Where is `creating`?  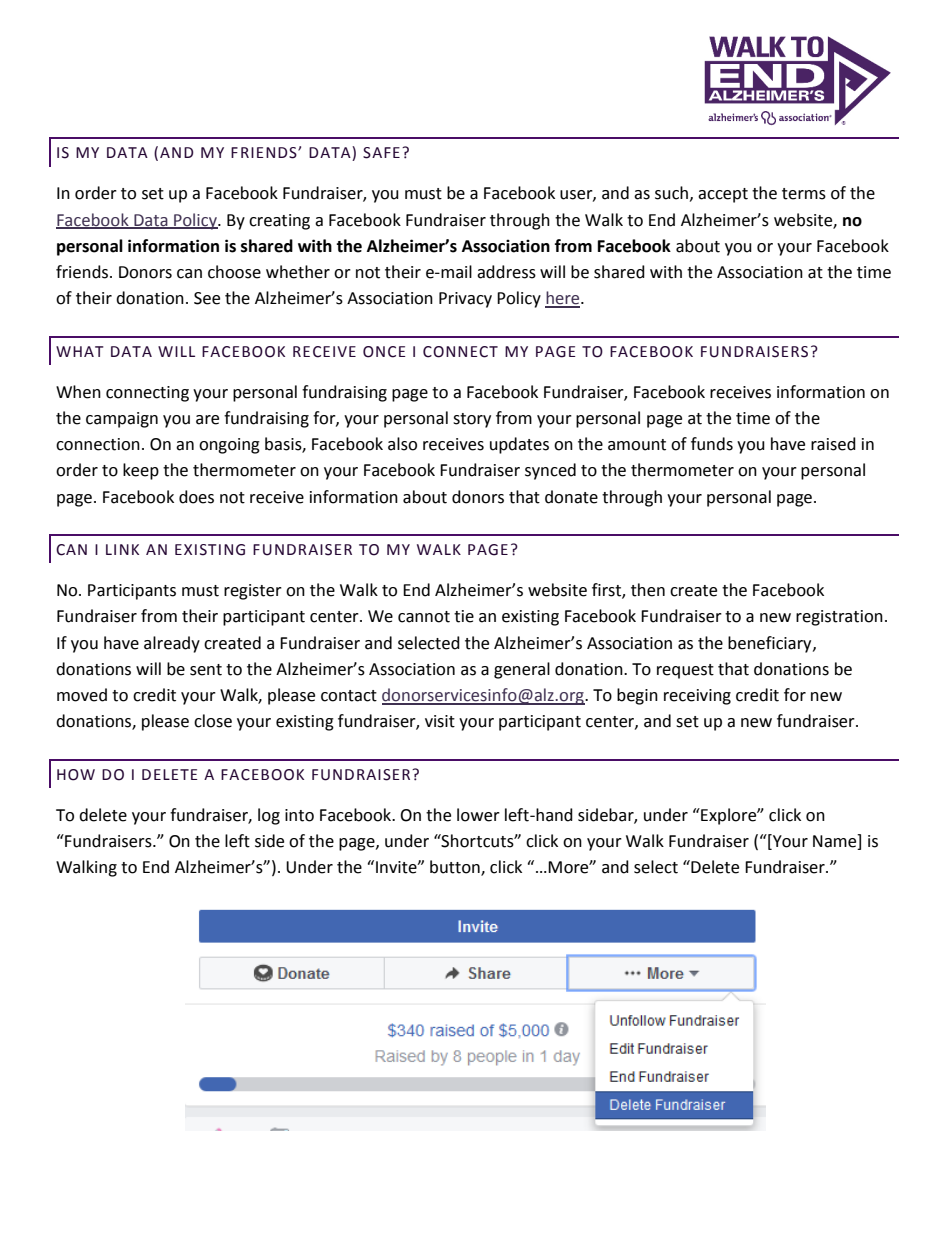
creating is located at coordinates (279, 222).
